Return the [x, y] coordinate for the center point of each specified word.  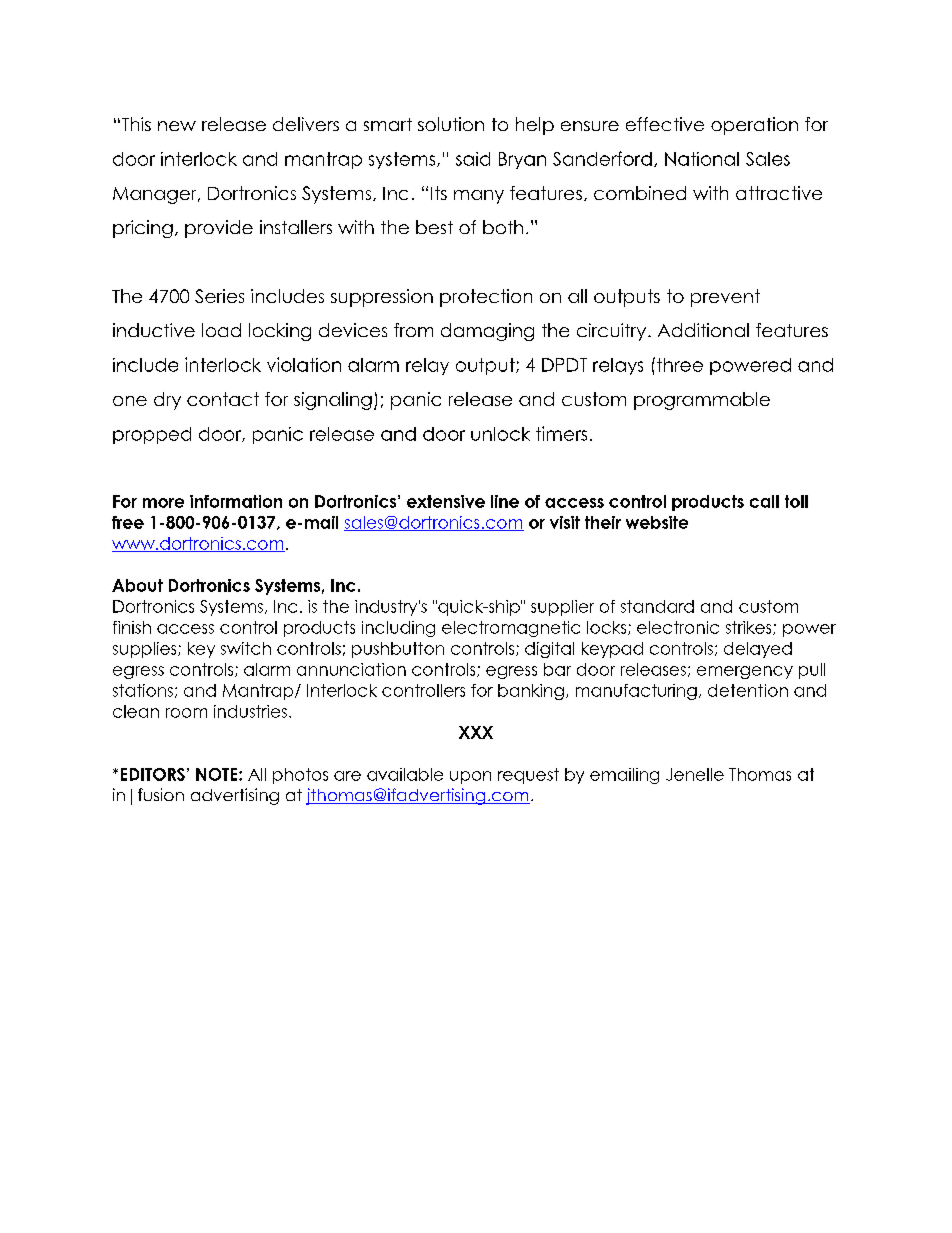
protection [486, 298]
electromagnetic [511, 629]
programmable [702, 401]
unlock [500, 434]
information [236, 501]
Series [219, 296]
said [473, 159]
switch [246, 648]
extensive [446, 501]
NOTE [218, 774]
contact [223, 399]
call [764, 501]
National [702, 159]
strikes [750, 628]
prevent [725, 298]
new [177, 126]
